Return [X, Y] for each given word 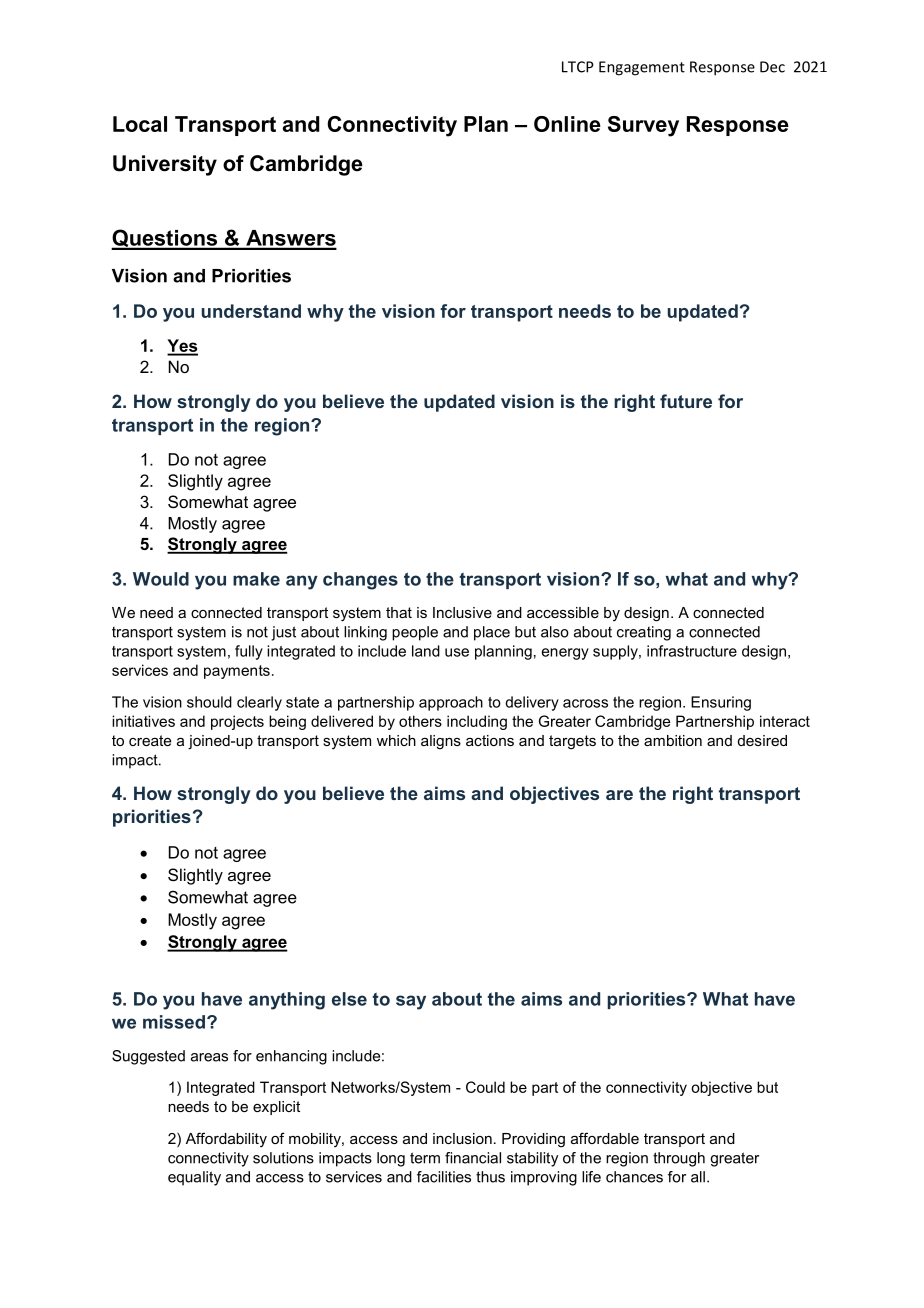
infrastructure [692, 651]
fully [249, 652]
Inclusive [462, 612]
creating [644, 633]
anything [287, 1001]
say [411, 1002]
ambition [673, 740]
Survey [643, 126]
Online [567, 124]
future [686, 401]
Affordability [226, 1139]
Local [140, 124]
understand [251, 311]
